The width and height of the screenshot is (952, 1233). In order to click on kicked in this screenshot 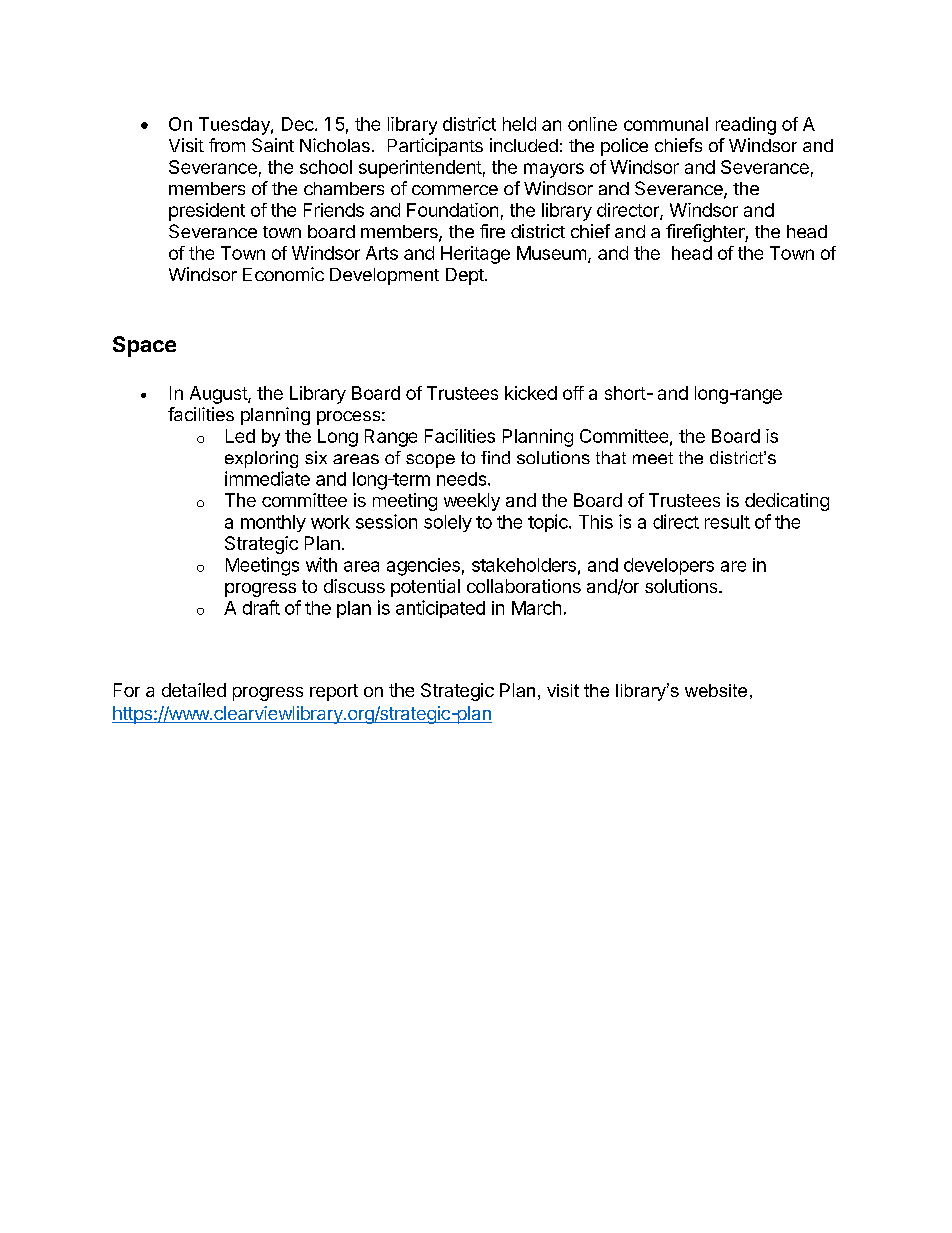, I will do `click(531, 393)`.
